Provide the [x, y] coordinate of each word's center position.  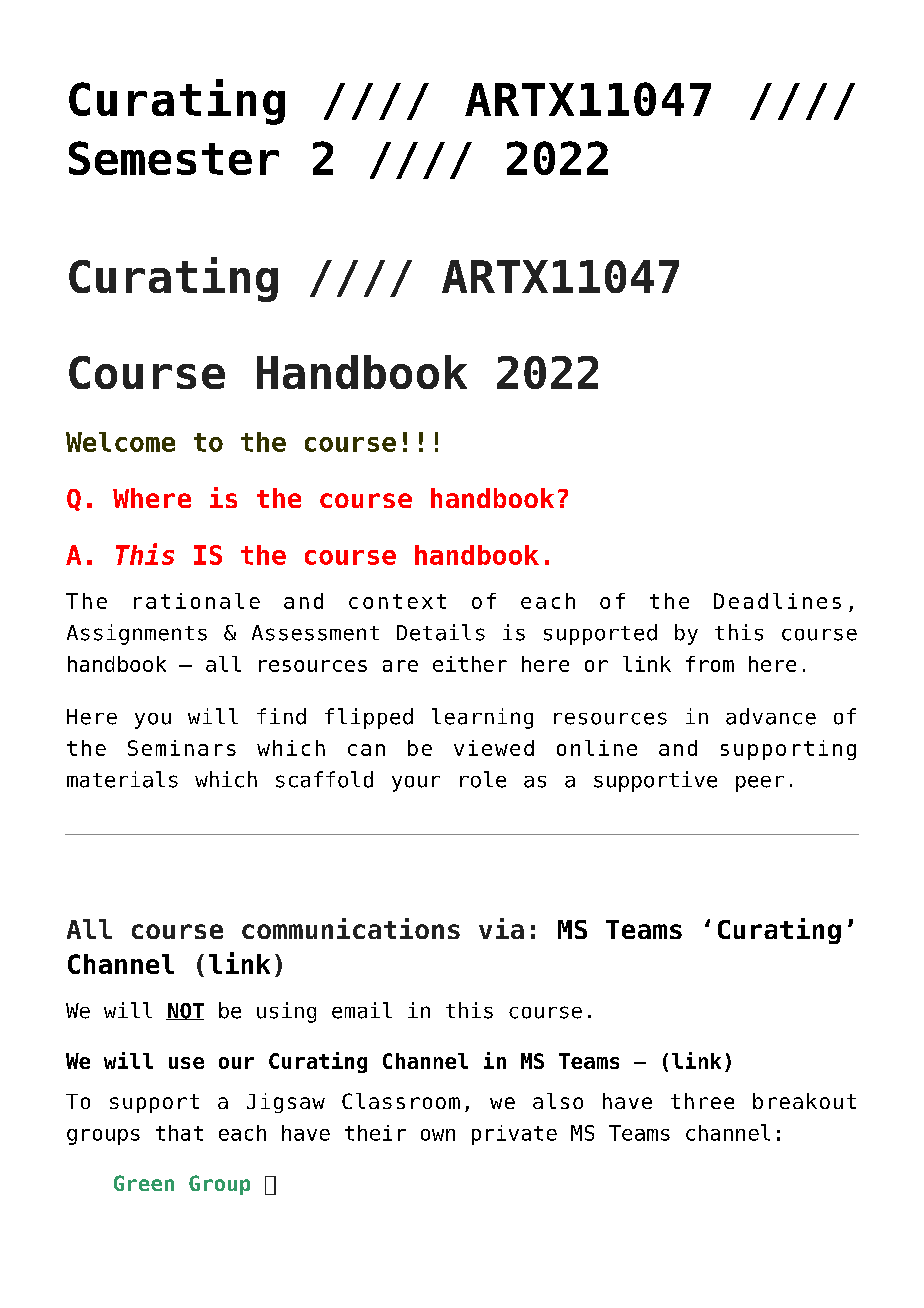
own [438, 1135]
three [702, 1101]
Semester [174, 158]
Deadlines [777, 601]
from [710, 664]
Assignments [137, 634]
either [470, 664]
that [179, 1133]
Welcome [120, 442]
